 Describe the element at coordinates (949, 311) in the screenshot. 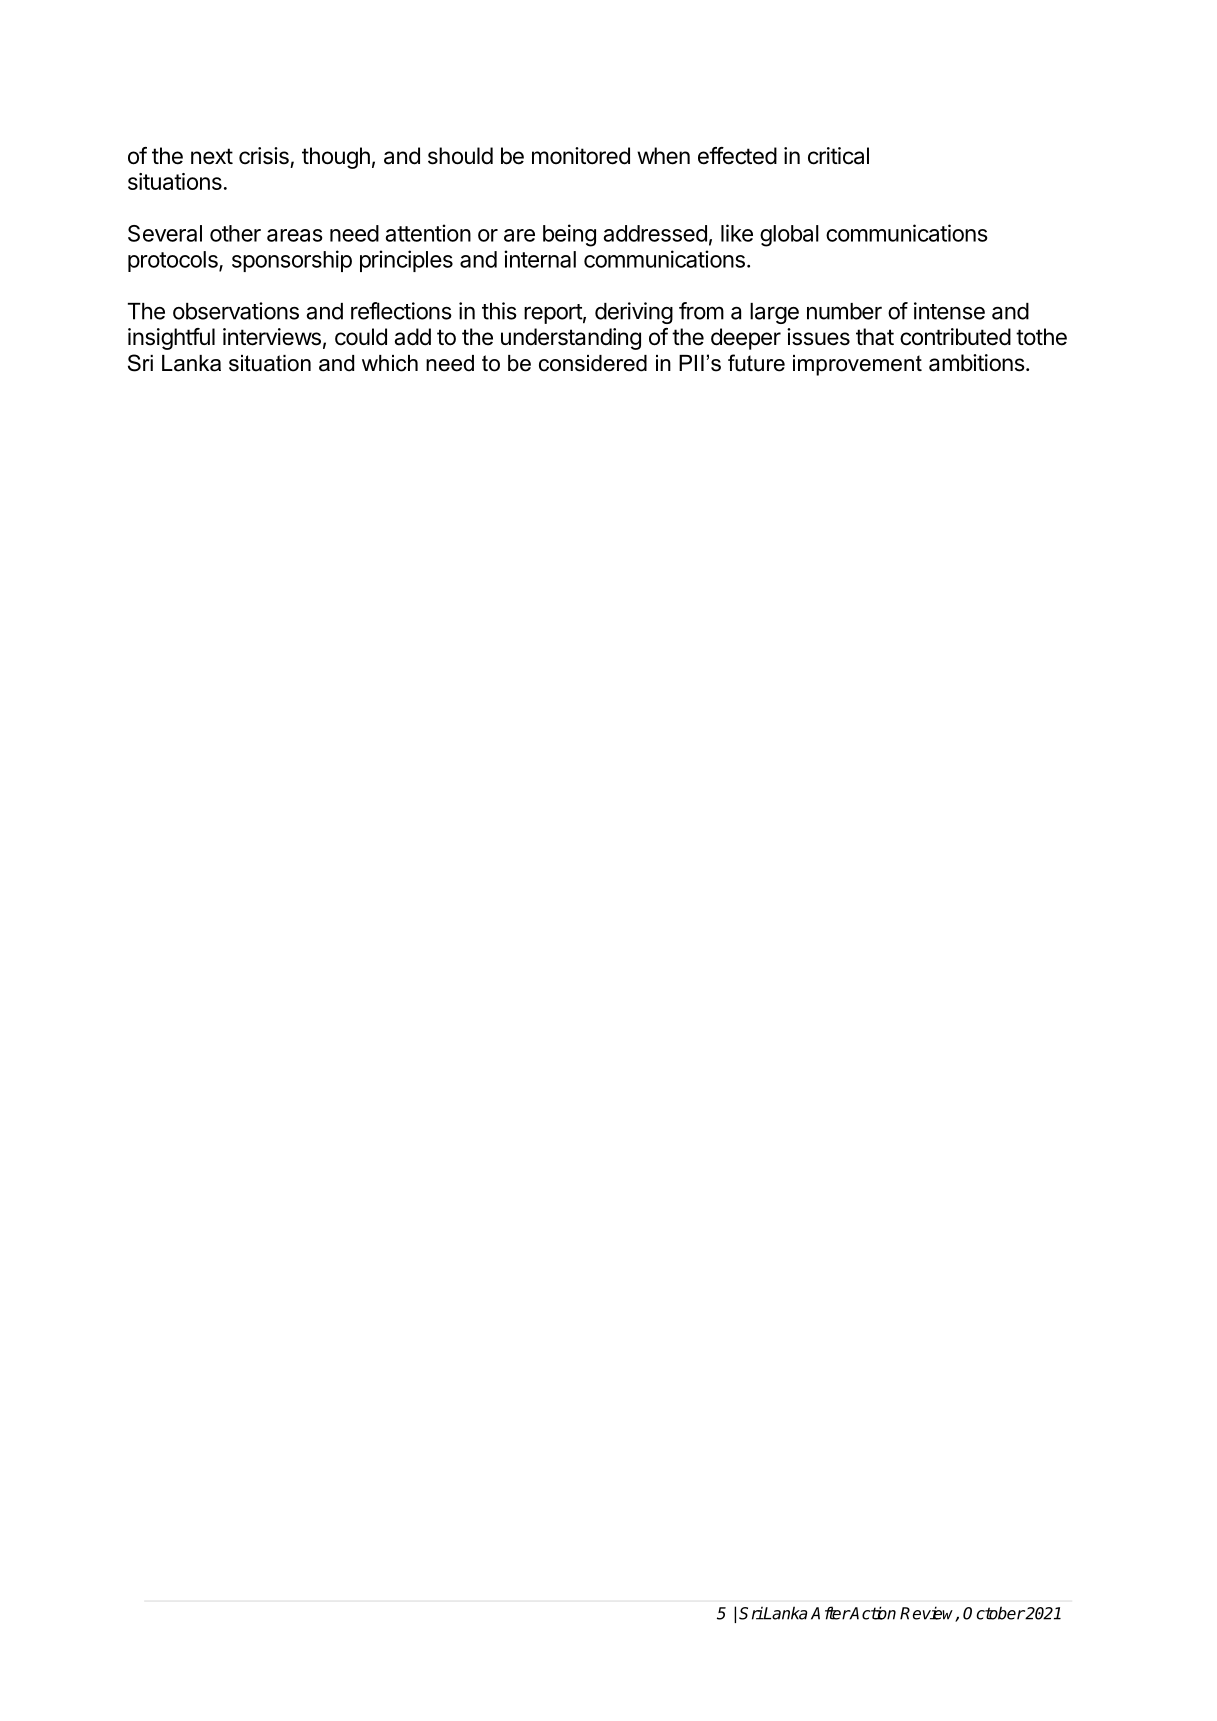

I see `intense` at that location.
